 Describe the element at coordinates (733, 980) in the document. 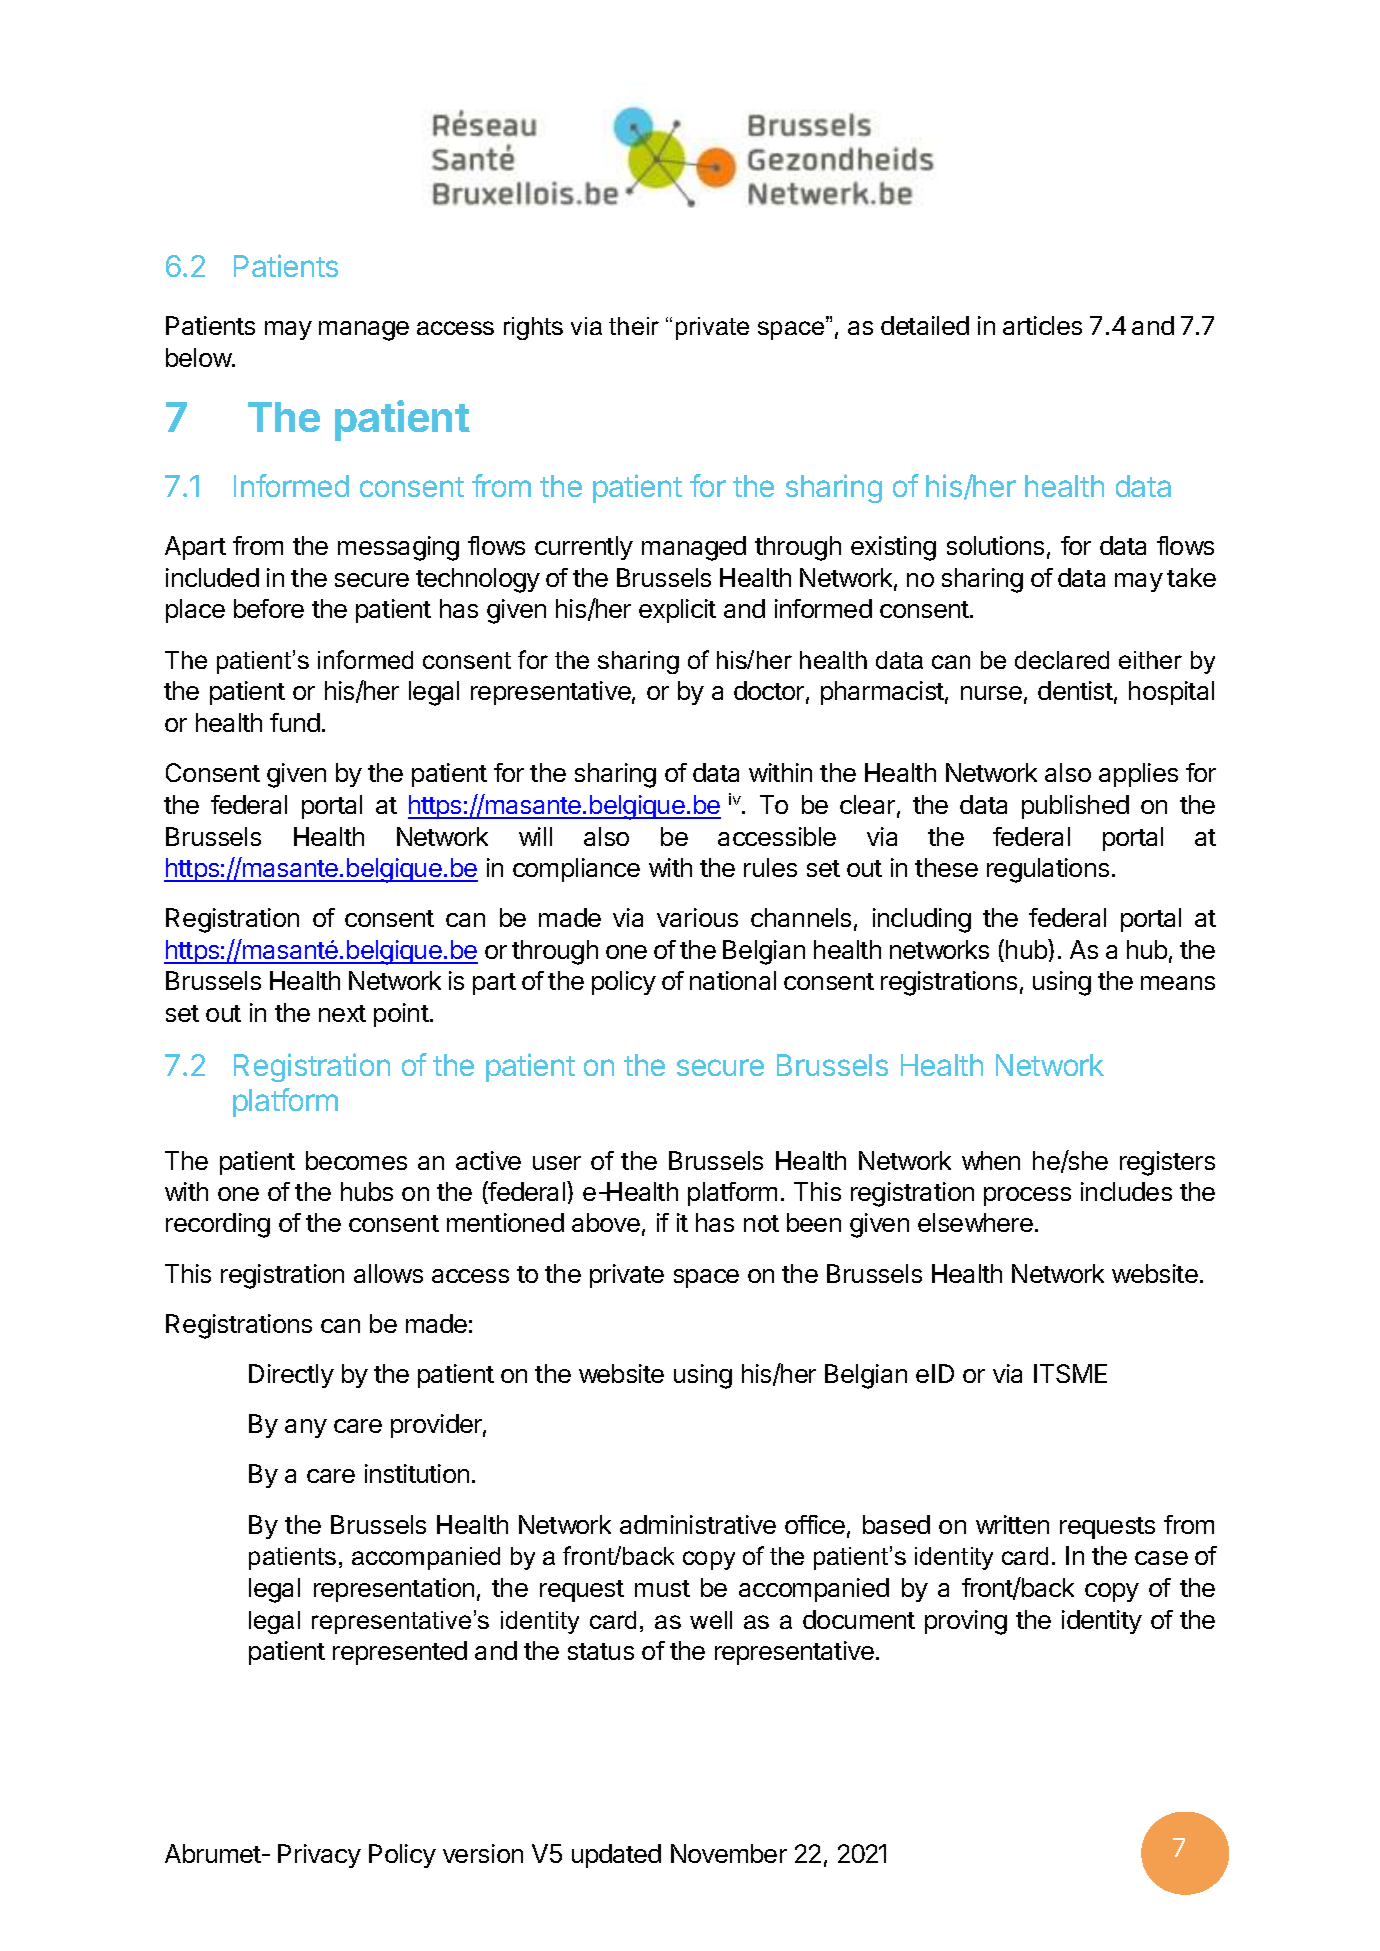

I see `national` at that location.
